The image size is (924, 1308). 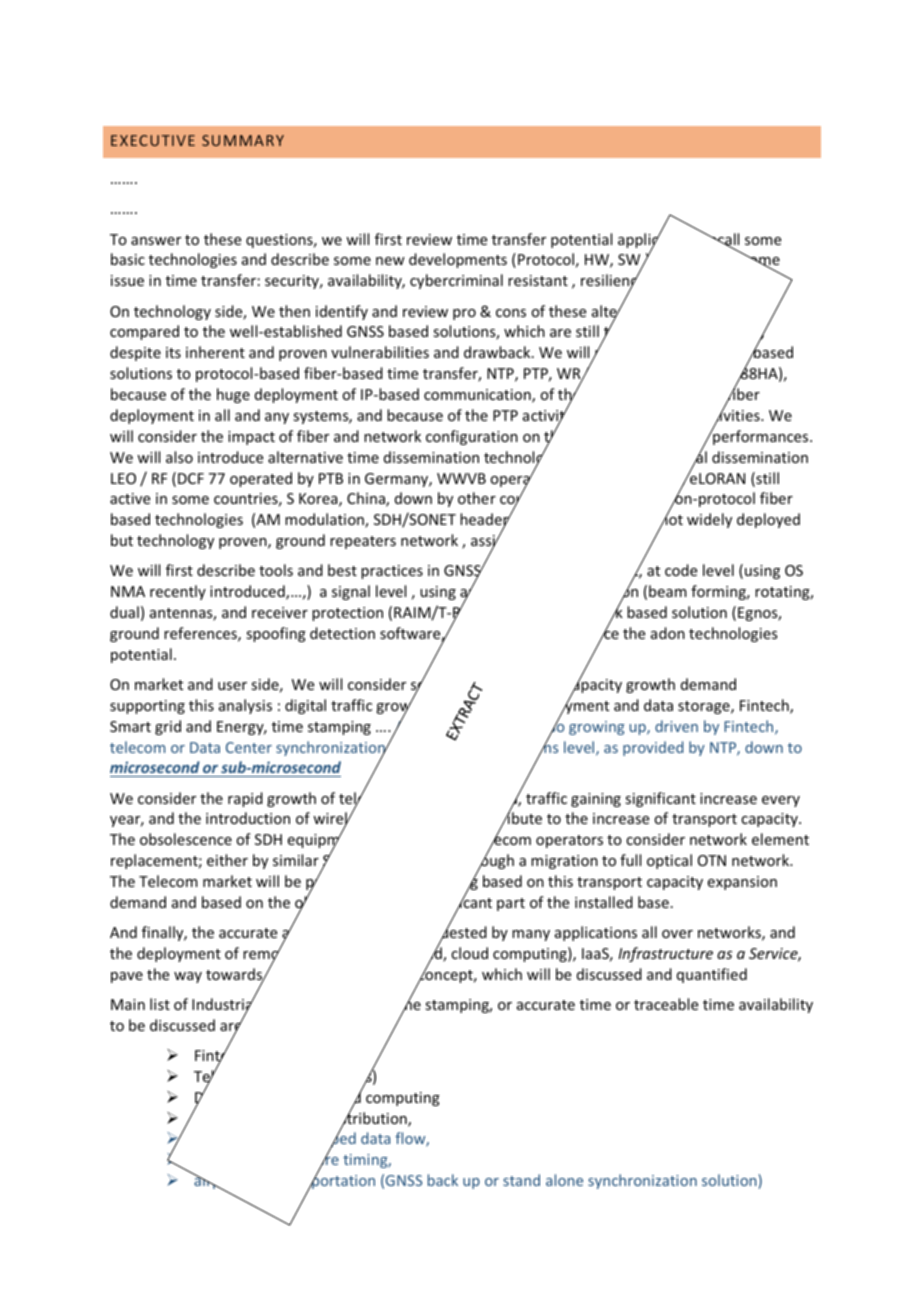 What do you see at coordinates (458, 260) in the screenshot?
I see `developments` at bounding box center [458, 260].
